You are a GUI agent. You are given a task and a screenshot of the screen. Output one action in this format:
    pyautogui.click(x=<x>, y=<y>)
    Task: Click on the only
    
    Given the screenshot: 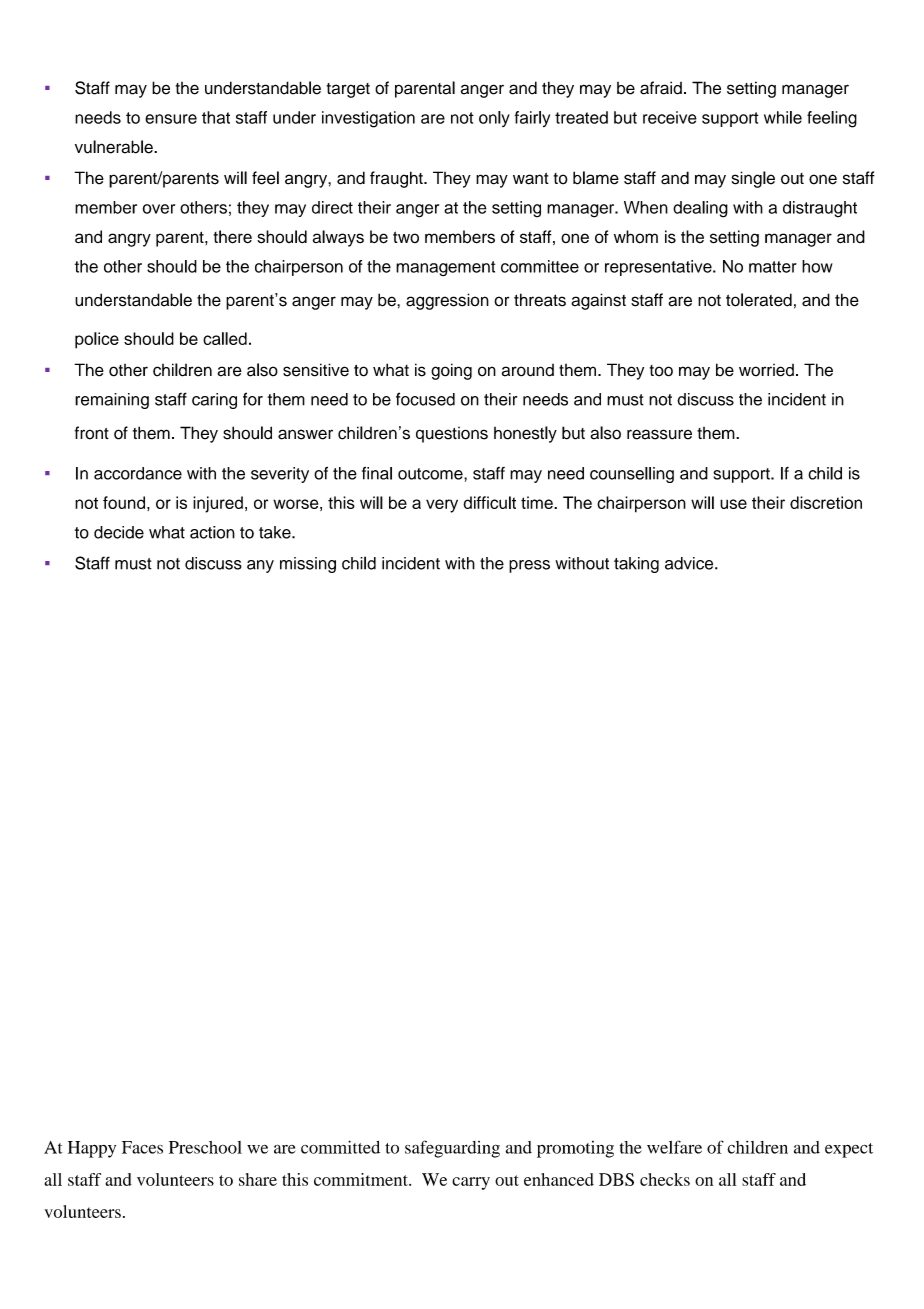 What is the action you would take?
    pyautogui.click(x=494, y=119)
